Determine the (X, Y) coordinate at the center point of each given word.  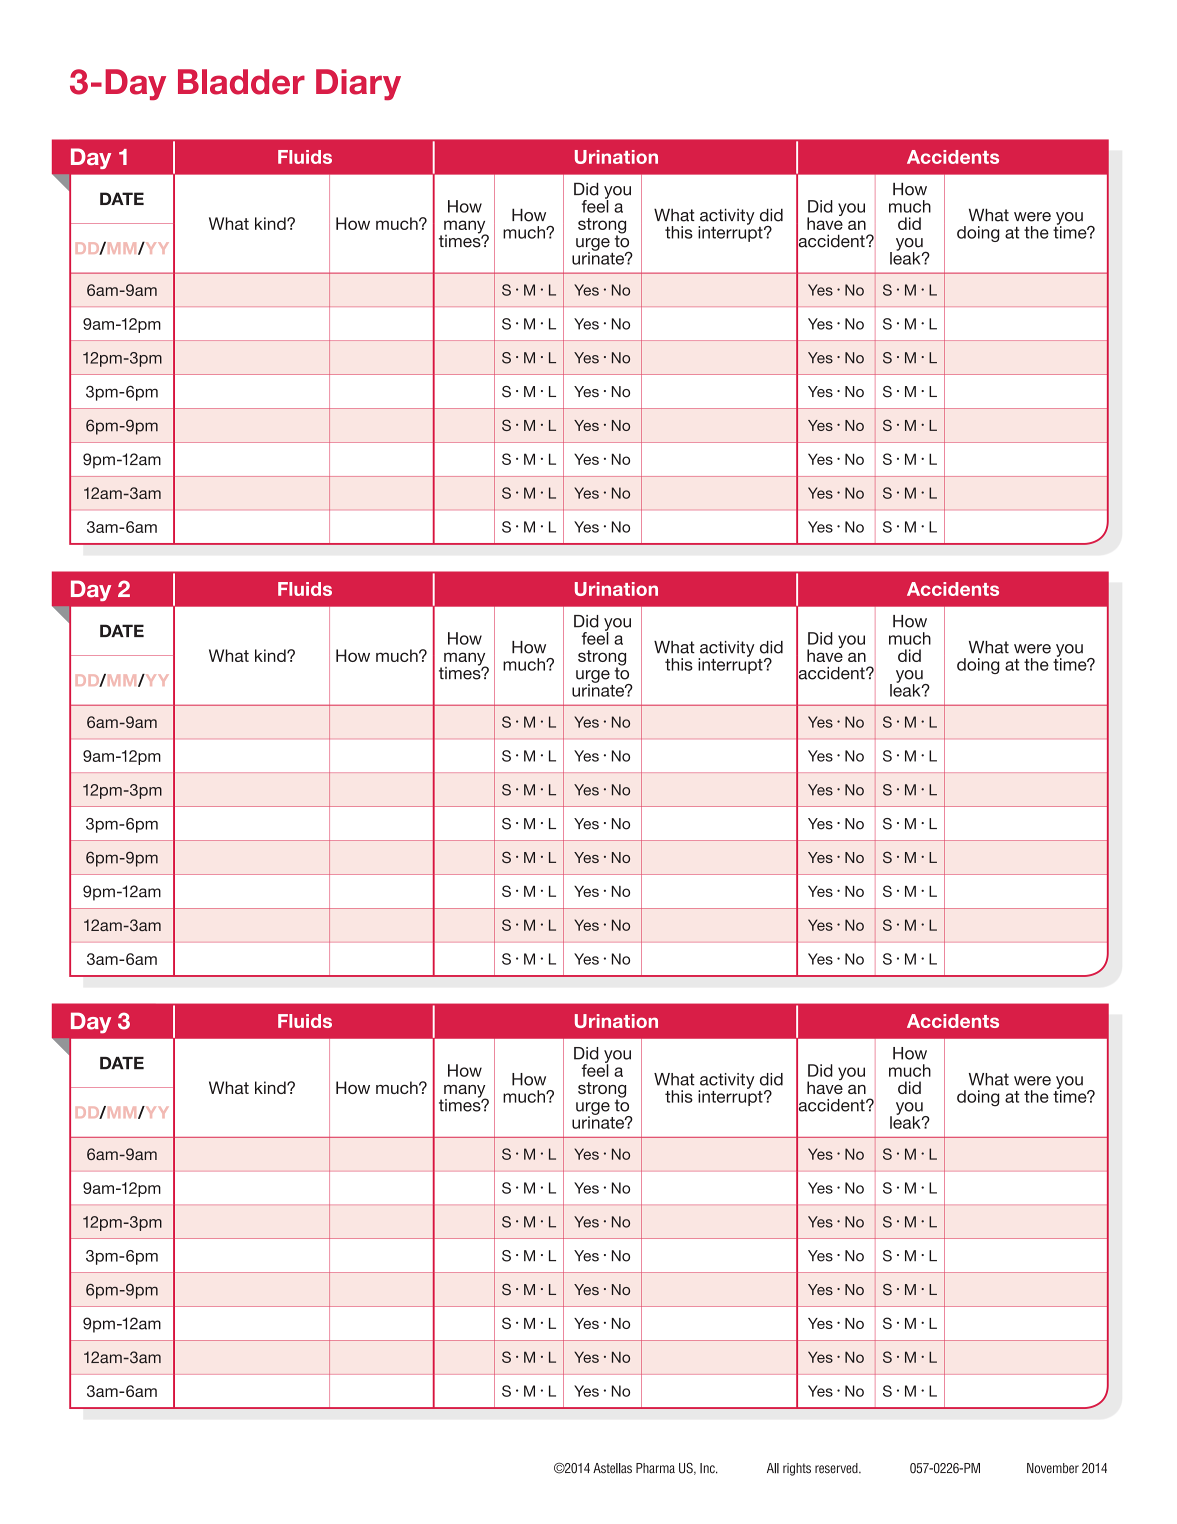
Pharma (655, 1468)
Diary (358, 84)
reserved (837, 1468)
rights (797, 1469)
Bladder (241, 82)
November (1053, 1468)
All (773, 1468)
